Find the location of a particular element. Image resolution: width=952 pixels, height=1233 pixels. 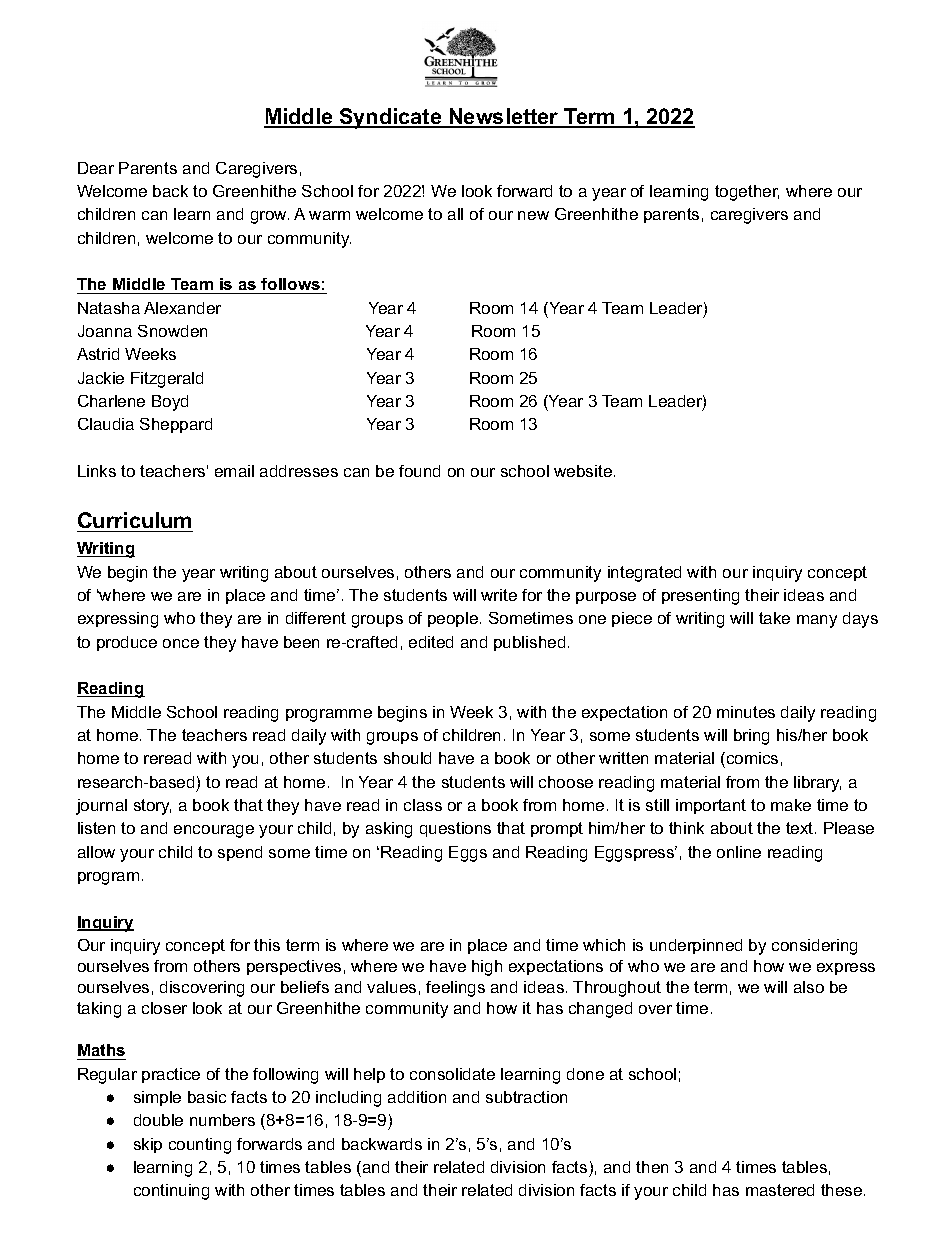

presenting is located at coordinates (700, 597).
